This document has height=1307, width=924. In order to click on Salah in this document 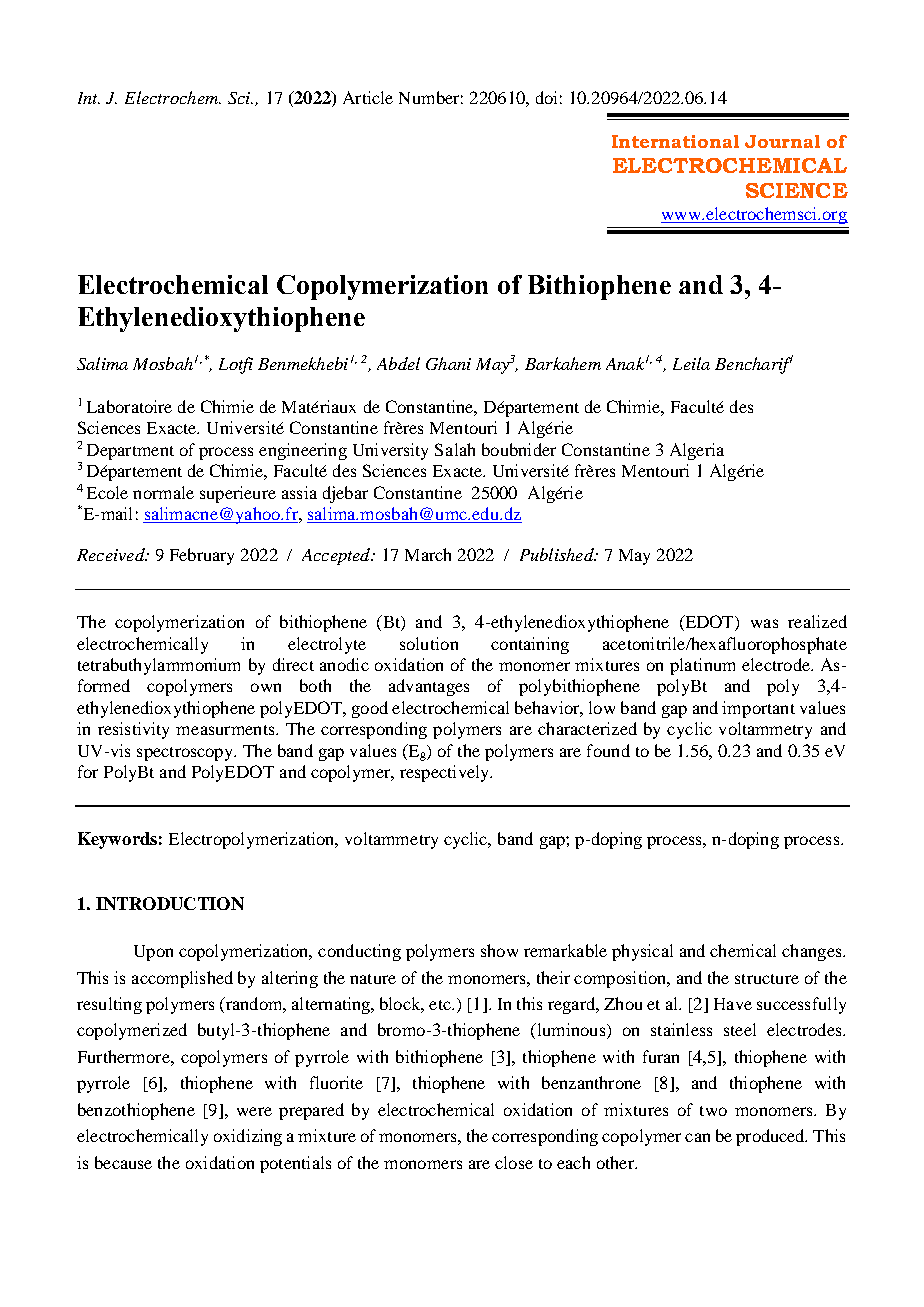, I will do `click(455, 449)`.
